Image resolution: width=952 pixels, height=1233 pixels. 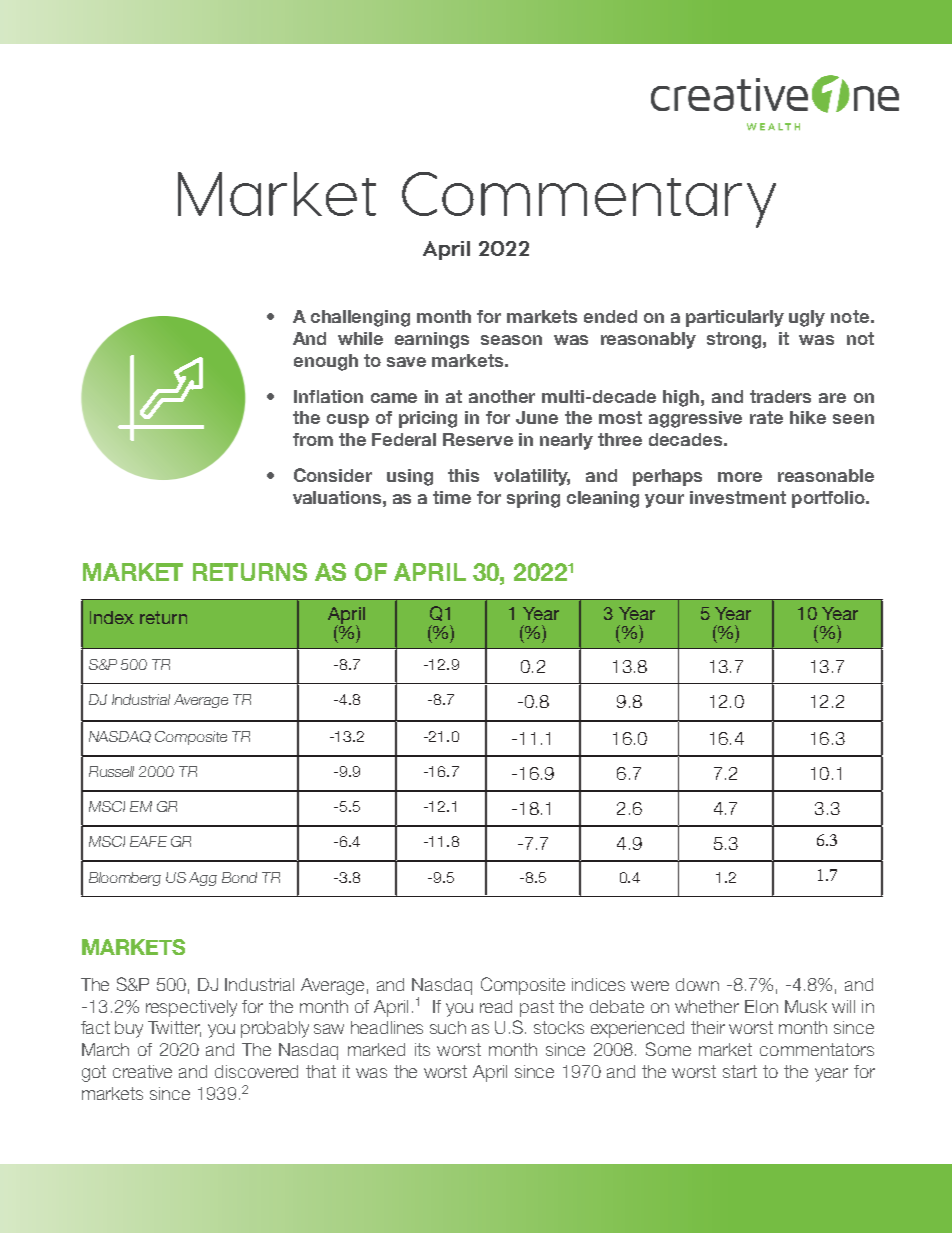 What do you see at coordinates (313, 439) in the page?
I see `from` at bounding box center [313, 439].
